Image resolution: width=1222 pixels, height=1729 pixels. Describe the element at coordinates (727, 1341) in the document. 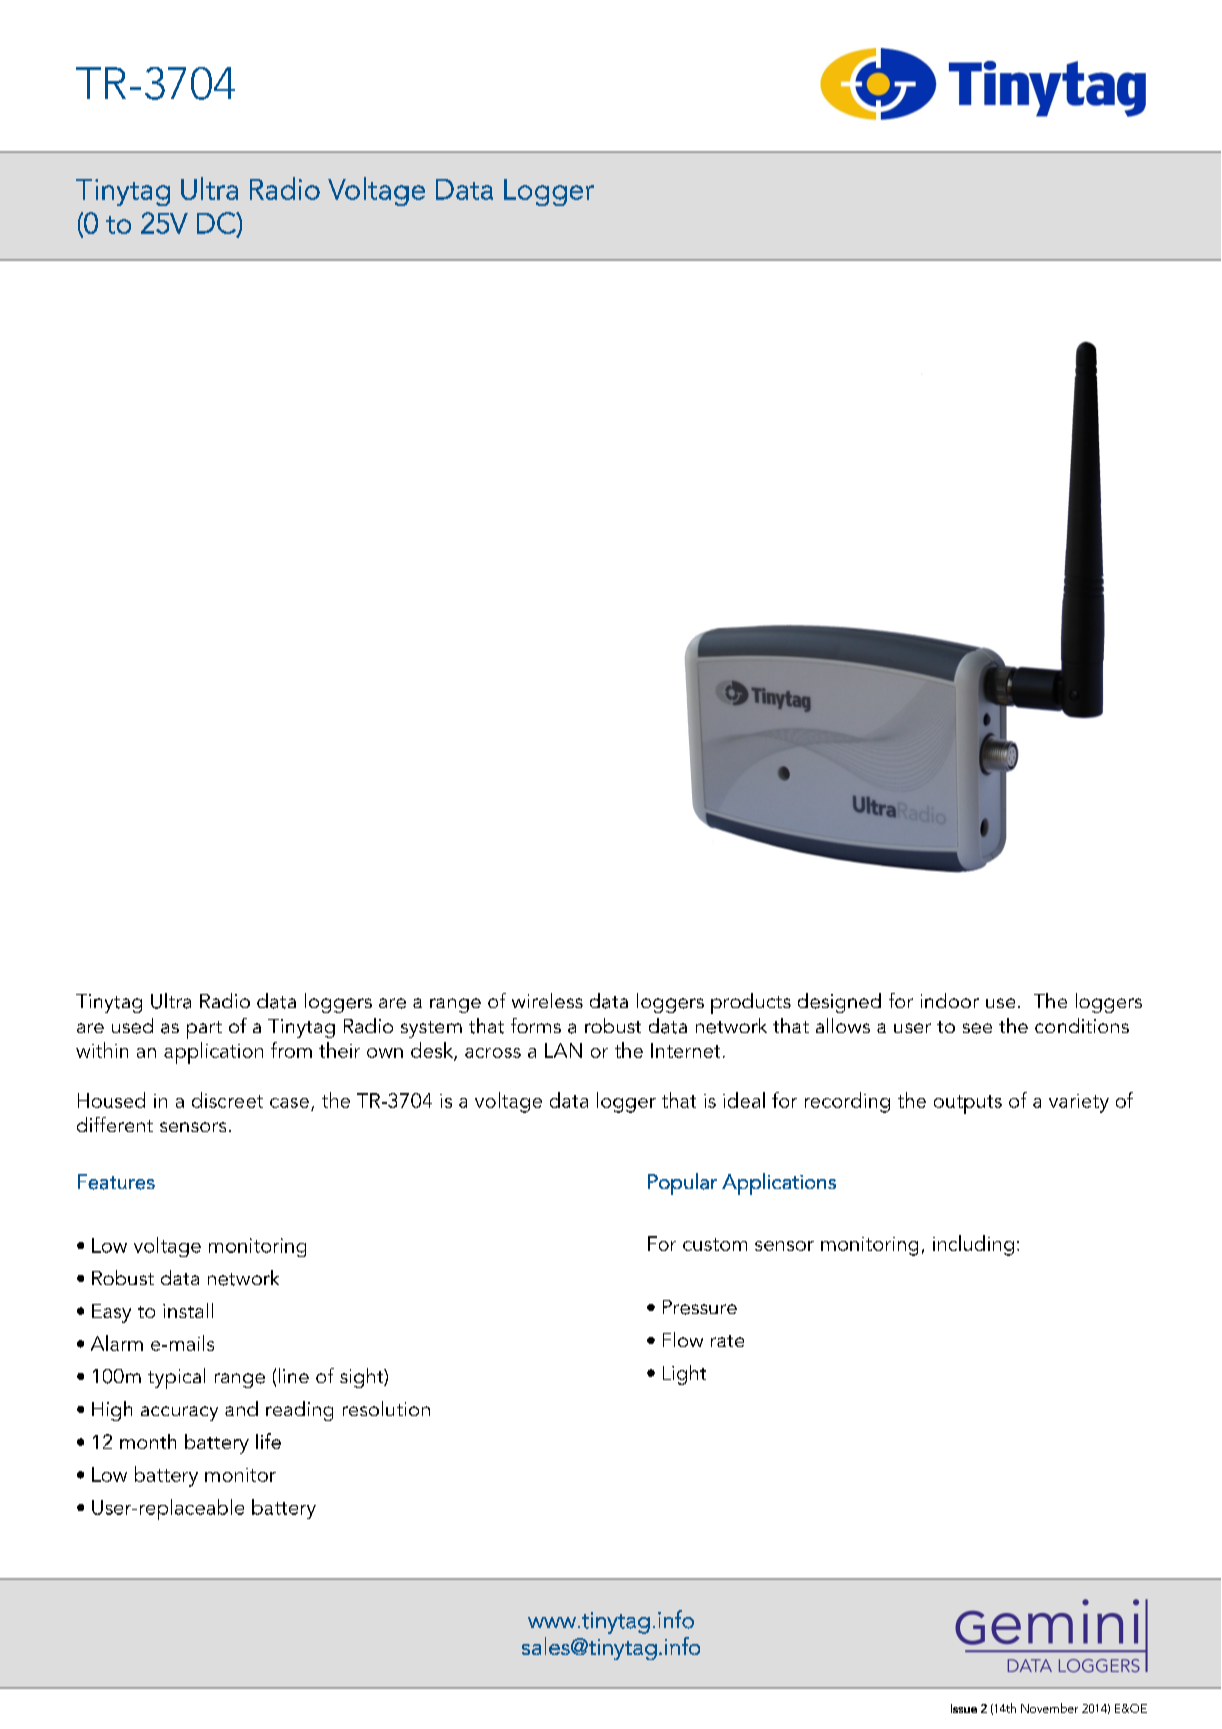

I see `rate` at that location.
